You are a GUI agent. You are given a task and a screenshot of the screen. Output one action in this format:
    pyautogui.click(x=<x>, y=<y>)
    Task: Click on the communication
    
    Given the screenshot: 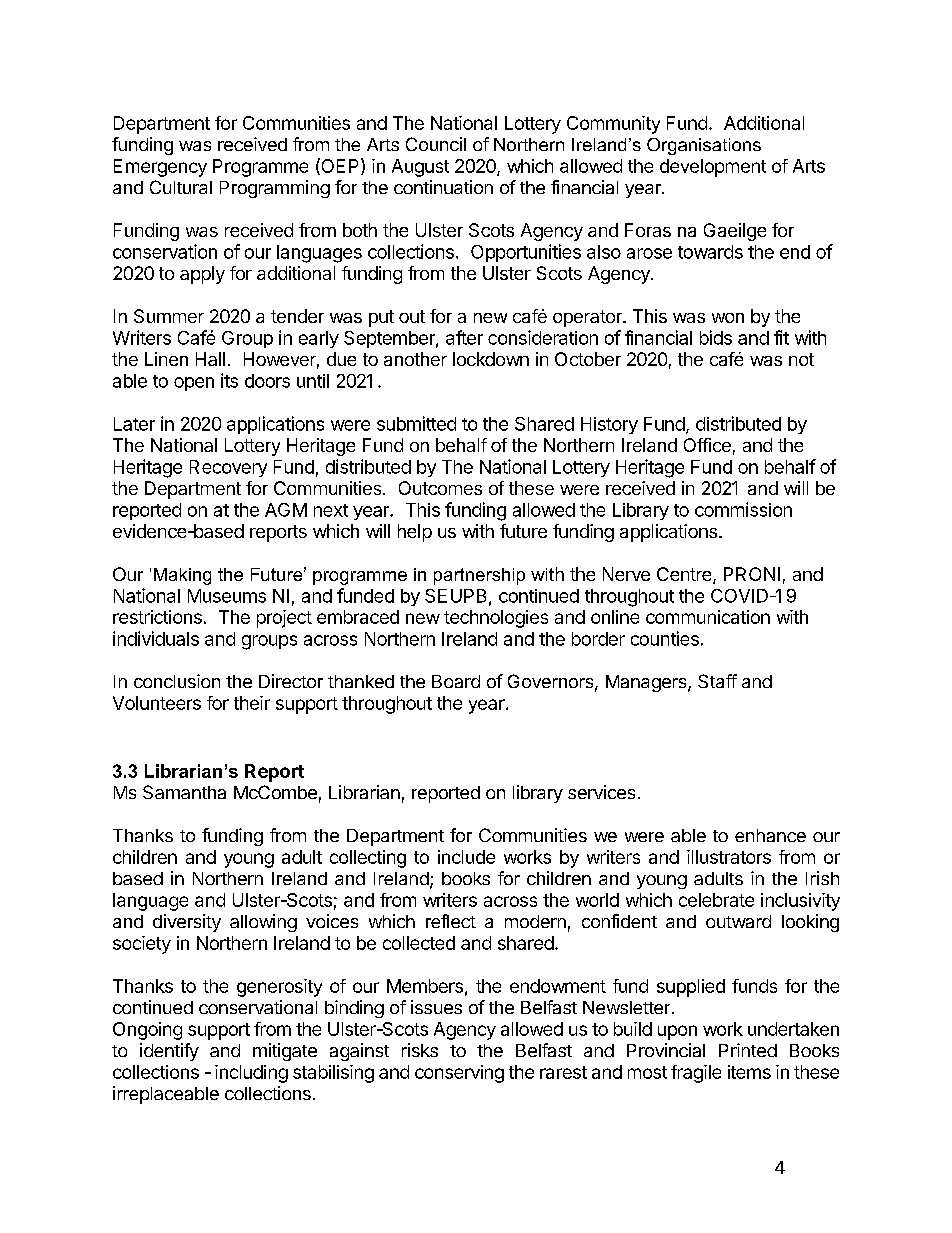 What is the action you would take?
    pyautogui.click(x=708, y=617)
